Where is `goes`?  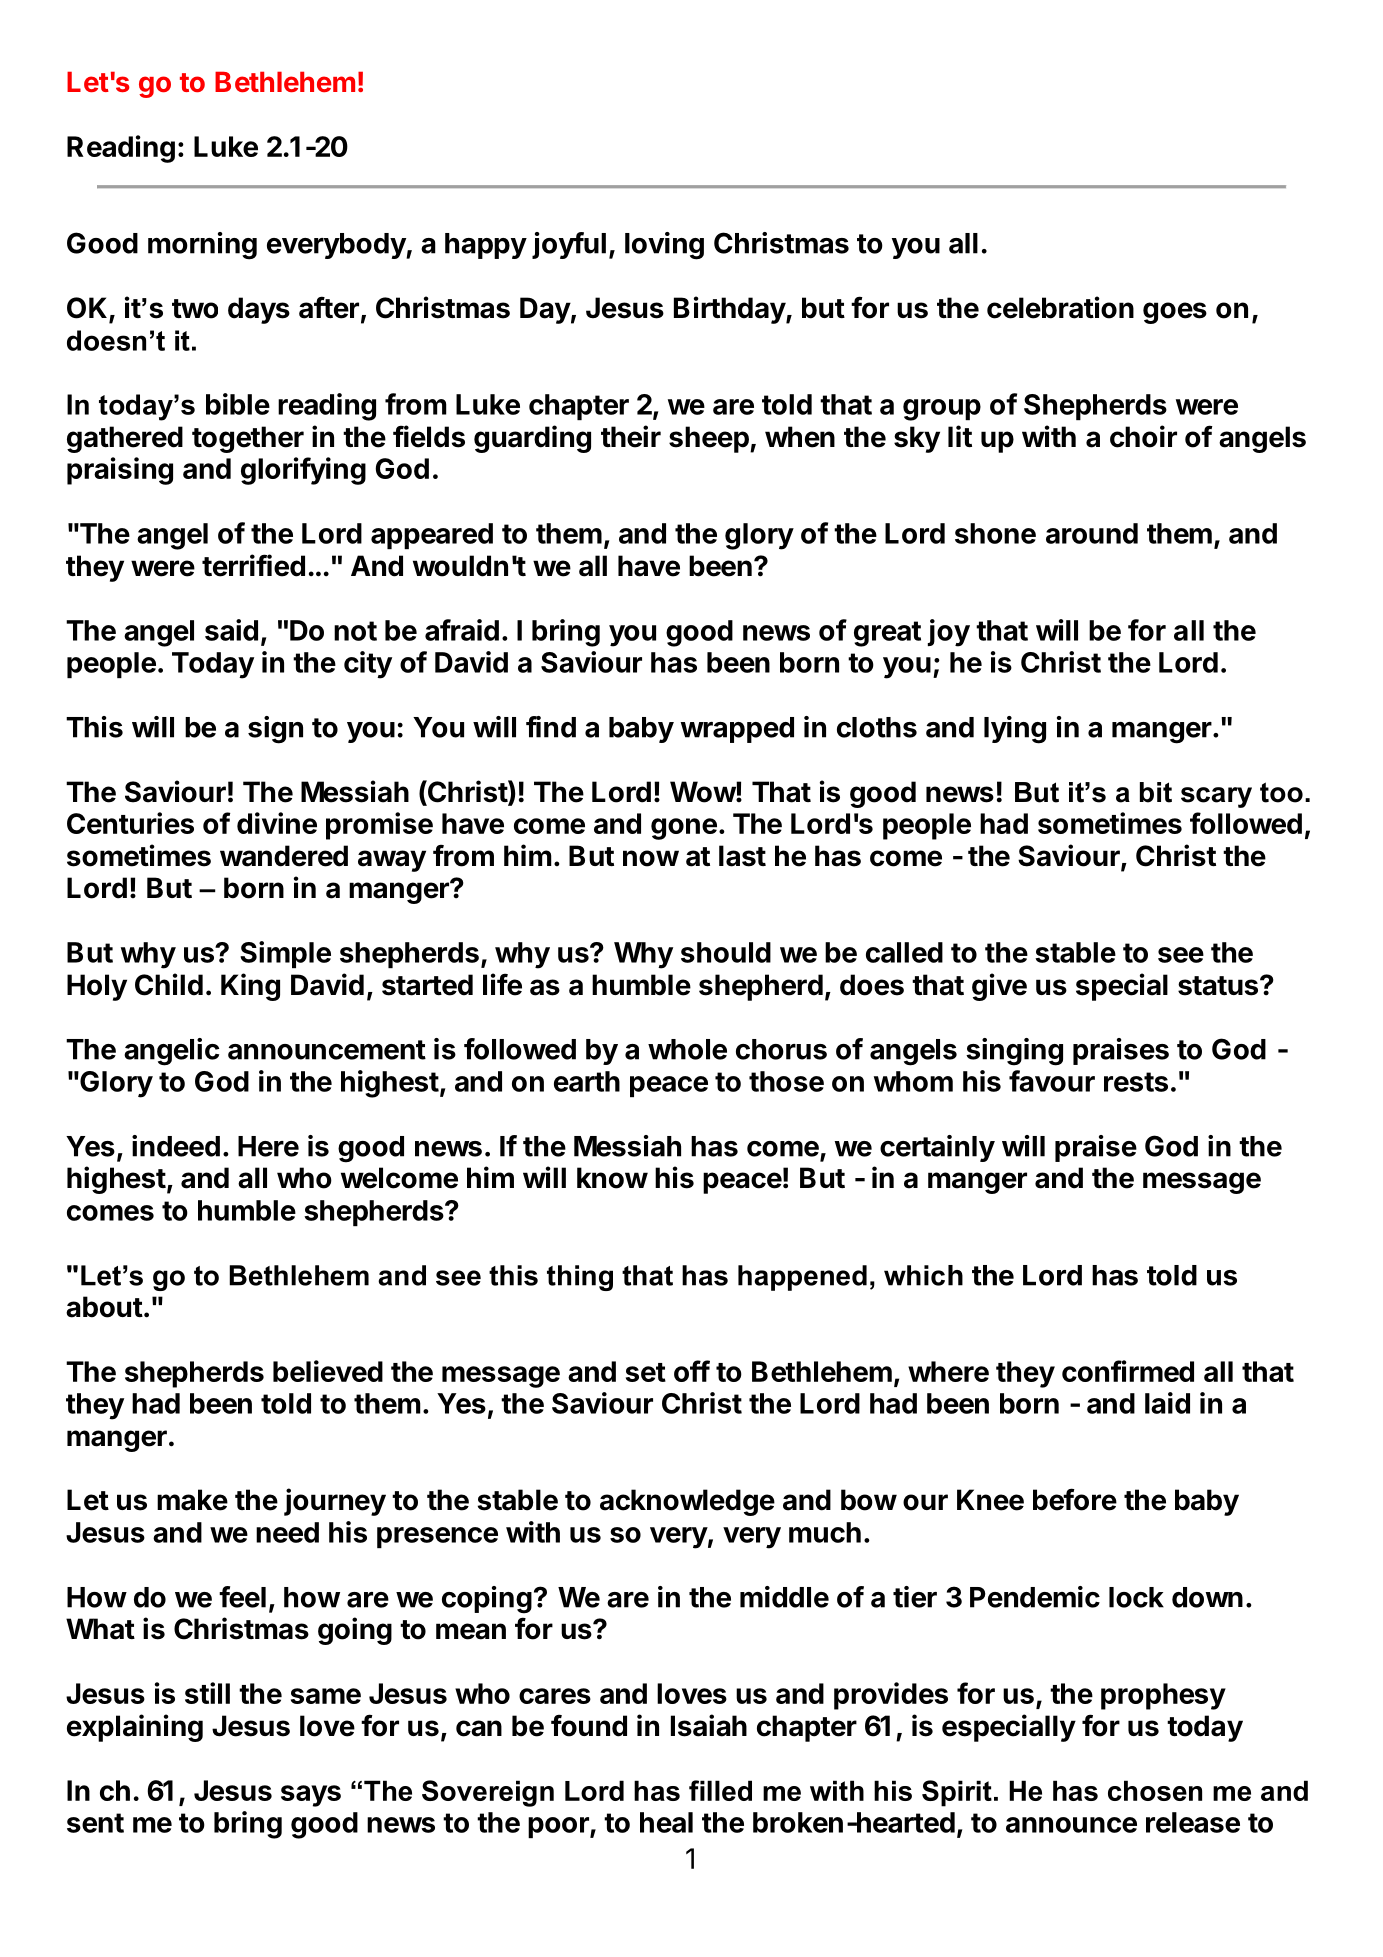
goes is located at coordinates (1175, 313).
